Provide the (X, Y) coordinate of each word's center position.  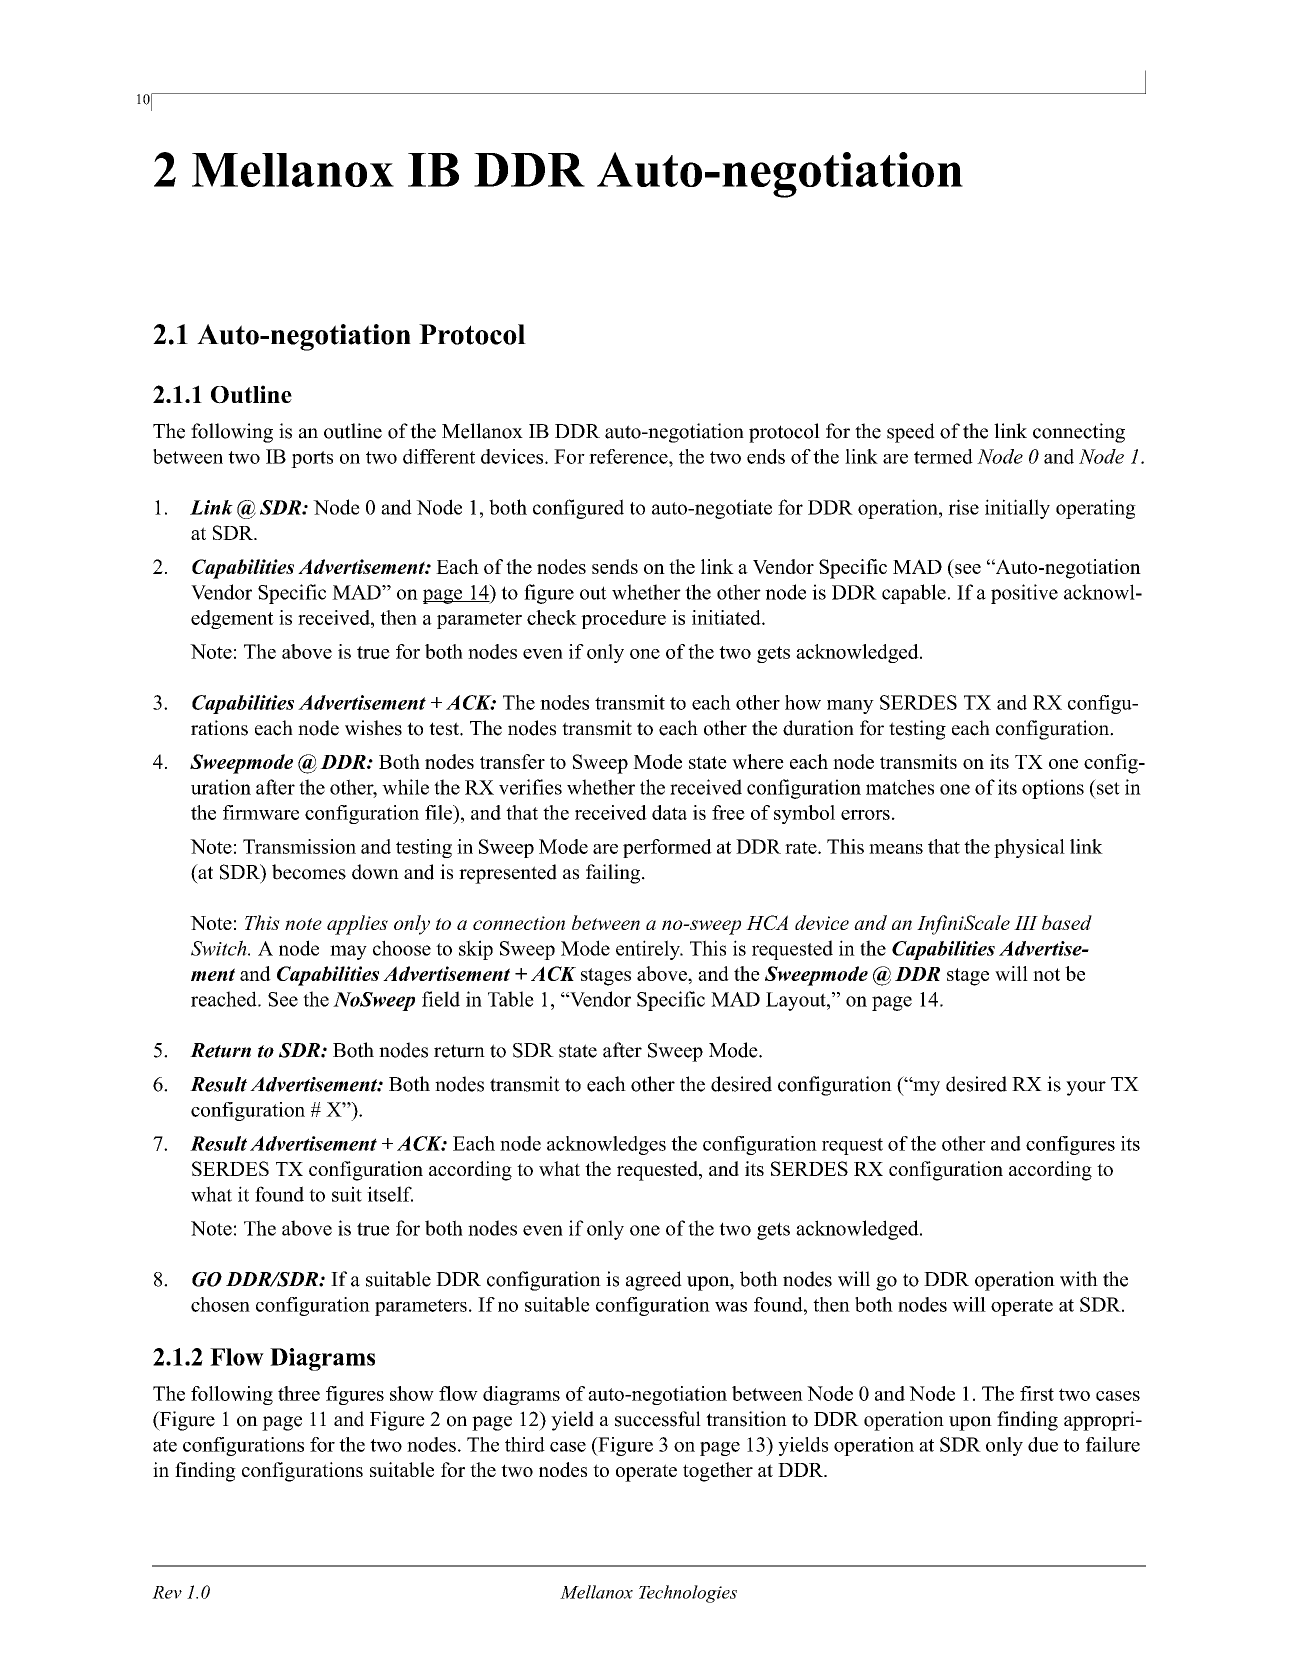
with (1079, 1279)
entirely (649, 950)
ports (312, 459)
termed (943, 456)
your (1086, 1088)
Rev (167, 1592)
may (348, 952)
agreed (654, 1281)
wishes (373, 728)
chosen (220, 1304)
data (669, 812)
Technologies (688, 1594)
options (1053, 789)
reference (629, 456)
